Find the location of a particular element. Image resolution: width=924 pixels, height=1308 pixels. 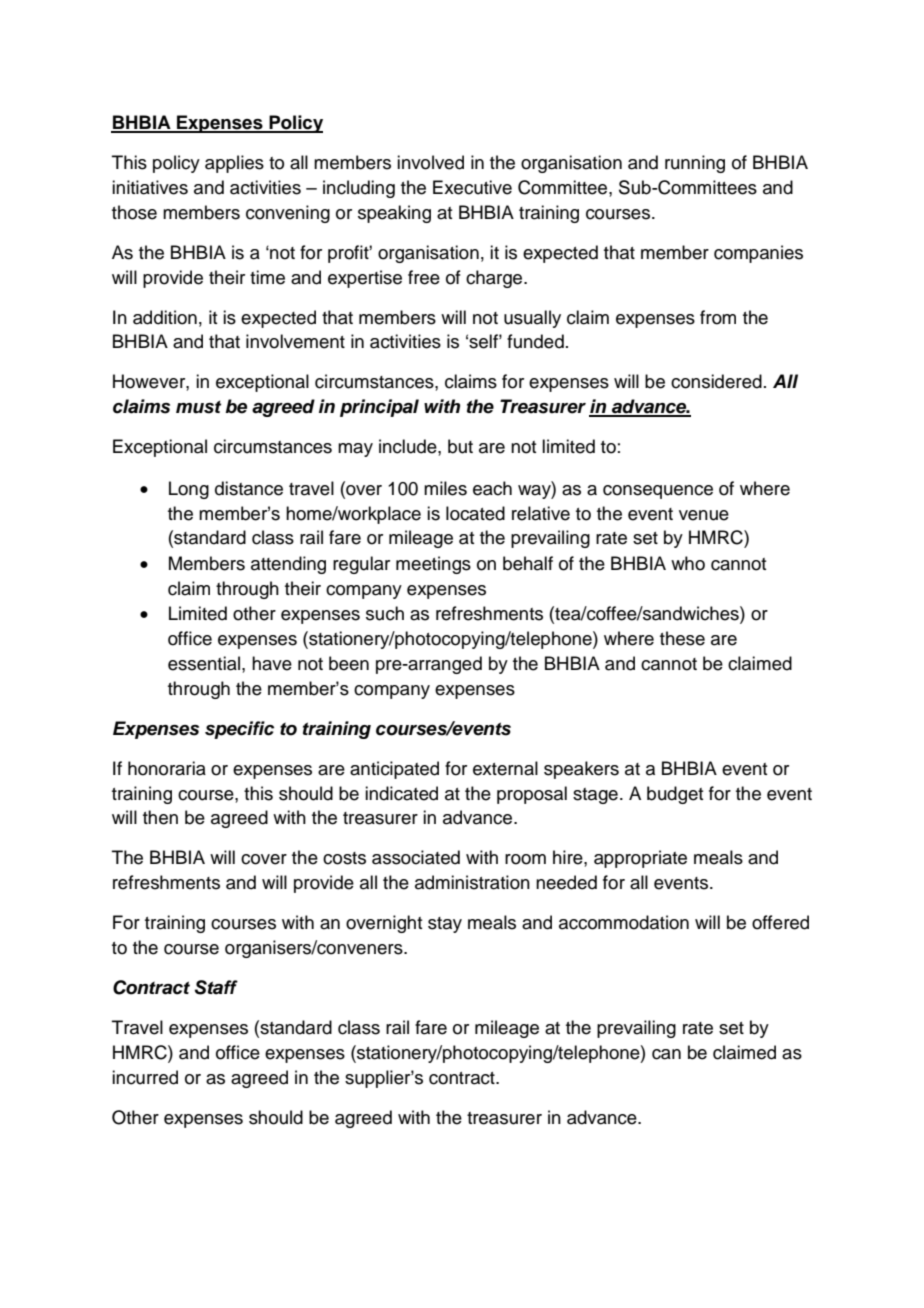

these is located at coordinates (682, 638).
